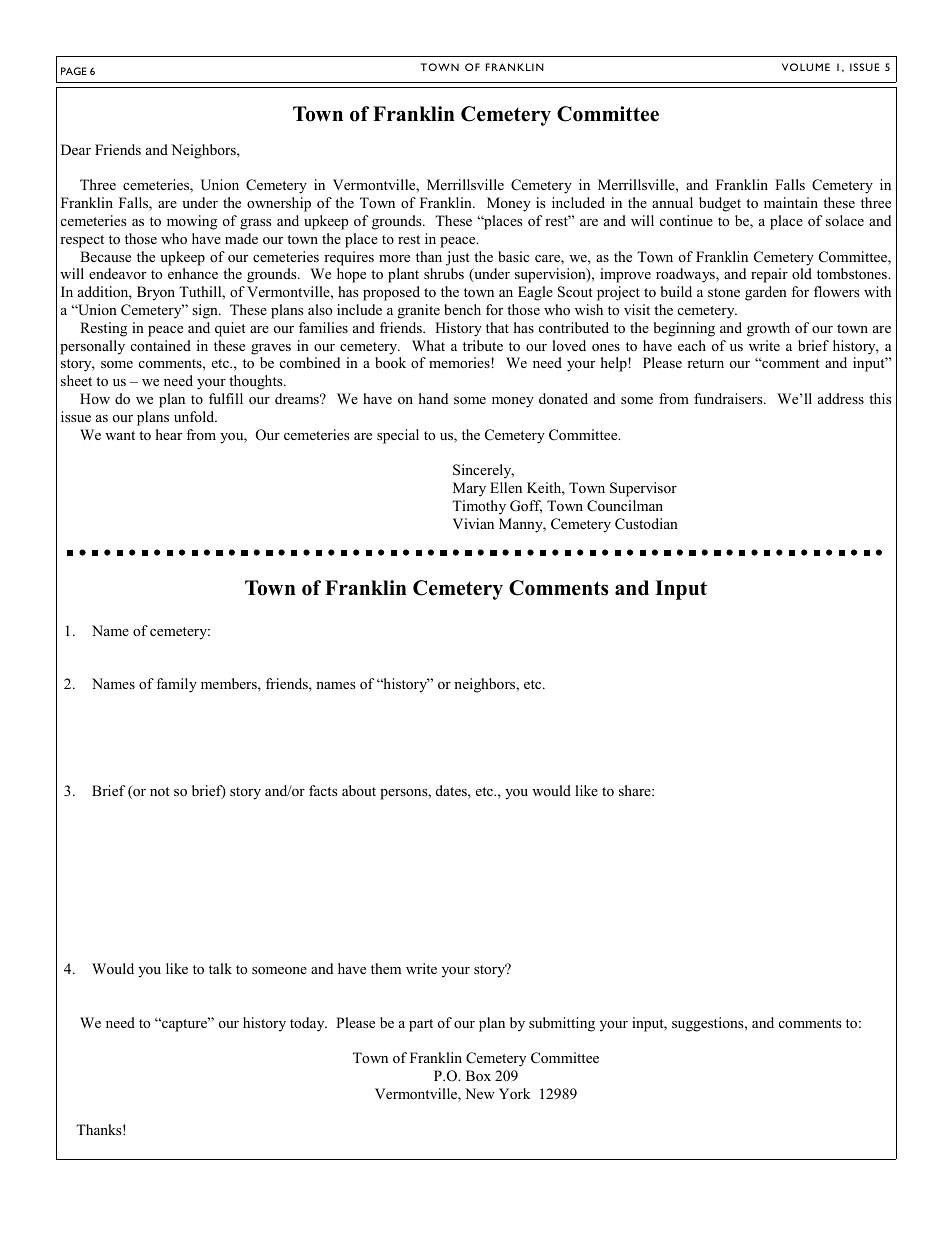 Image resolution: width=952 pixels, height=1233 pixels. Describe the element at coordinates (562, 1024) in the document. I see `submitting` at that location.
